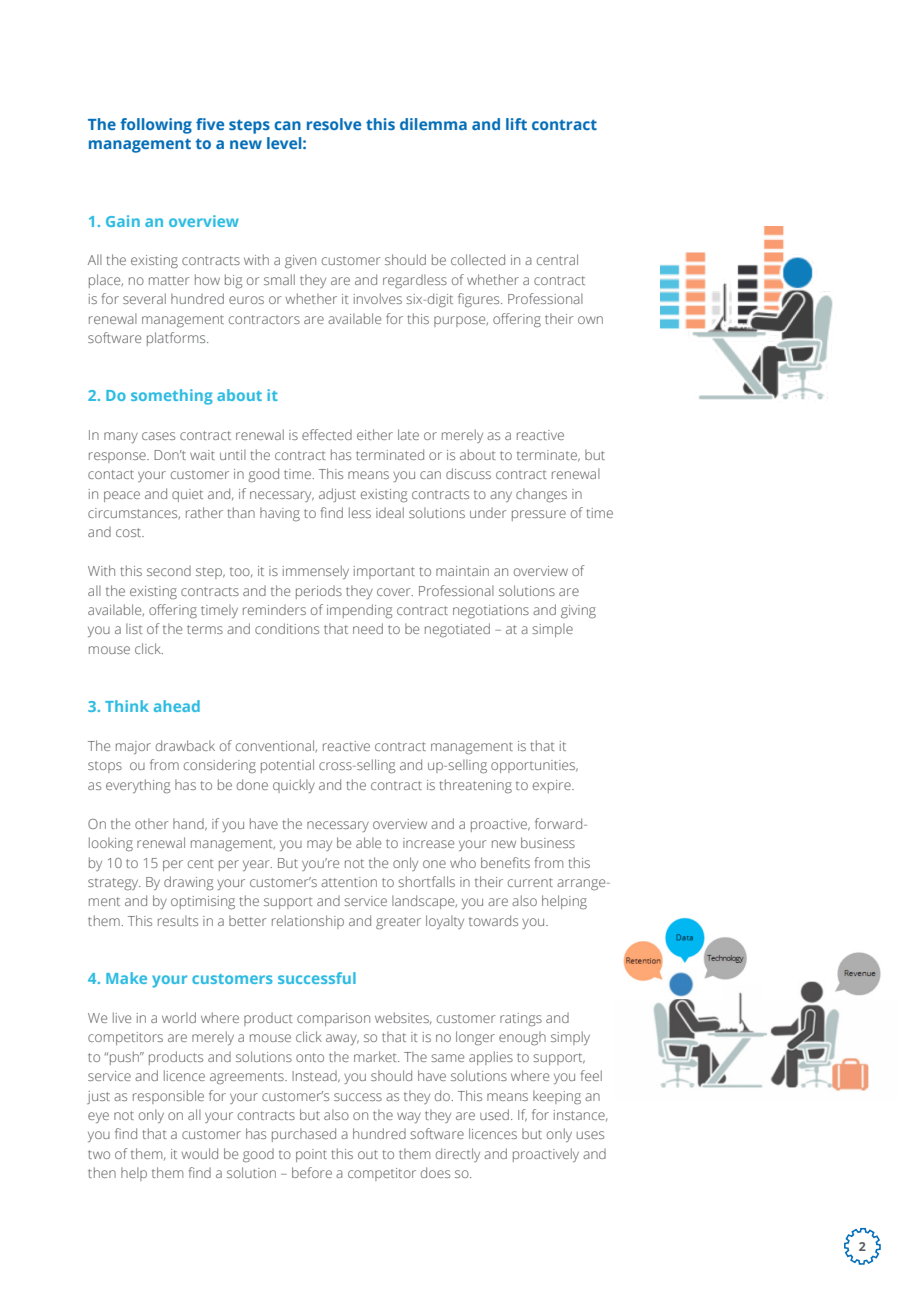  I want to click on responsible, so click(168, 1097).
